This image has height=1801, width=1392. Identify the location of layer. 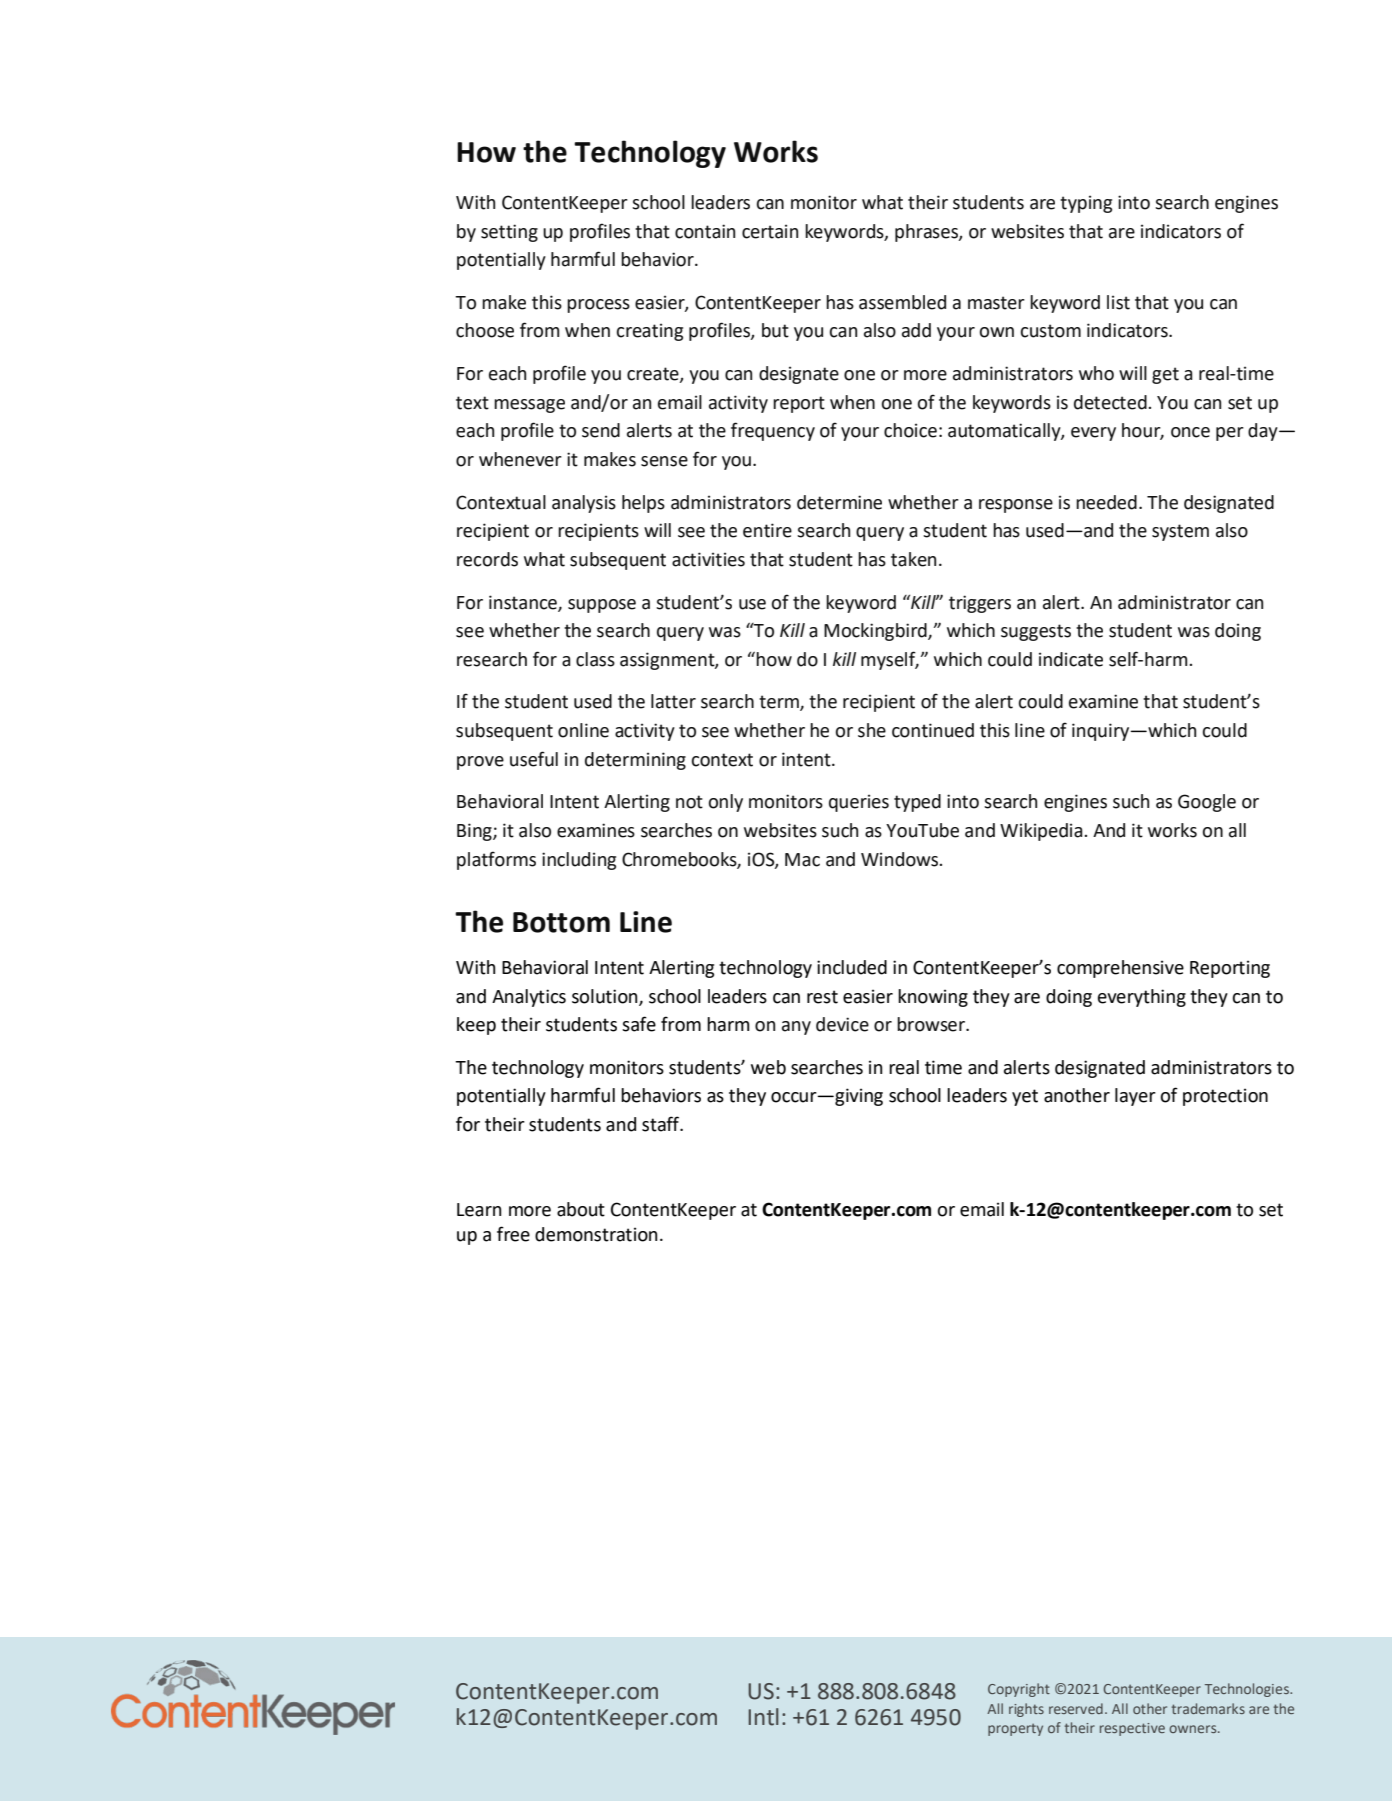
(1135, 1097).
